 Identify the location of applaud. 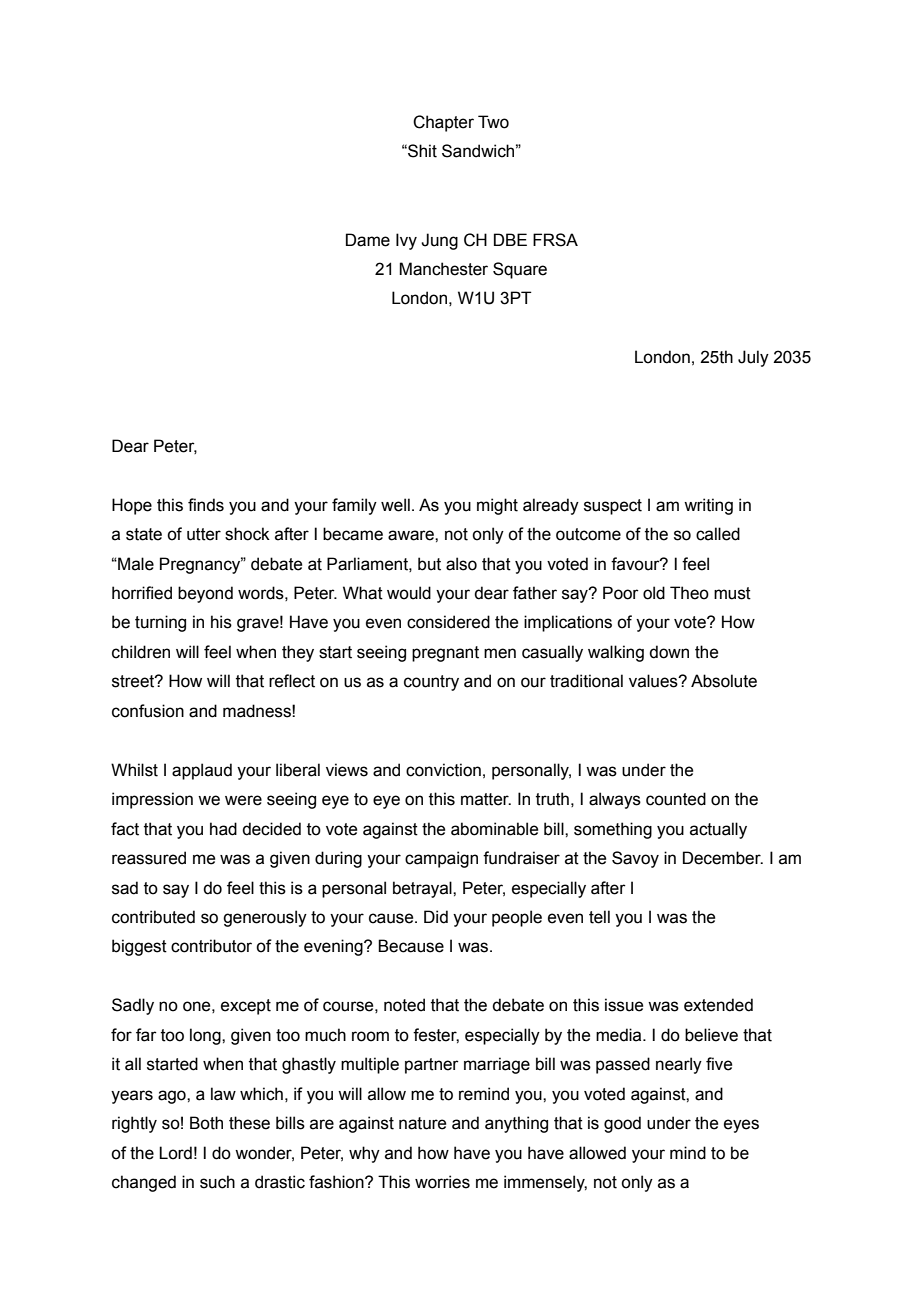
(202, 771).
